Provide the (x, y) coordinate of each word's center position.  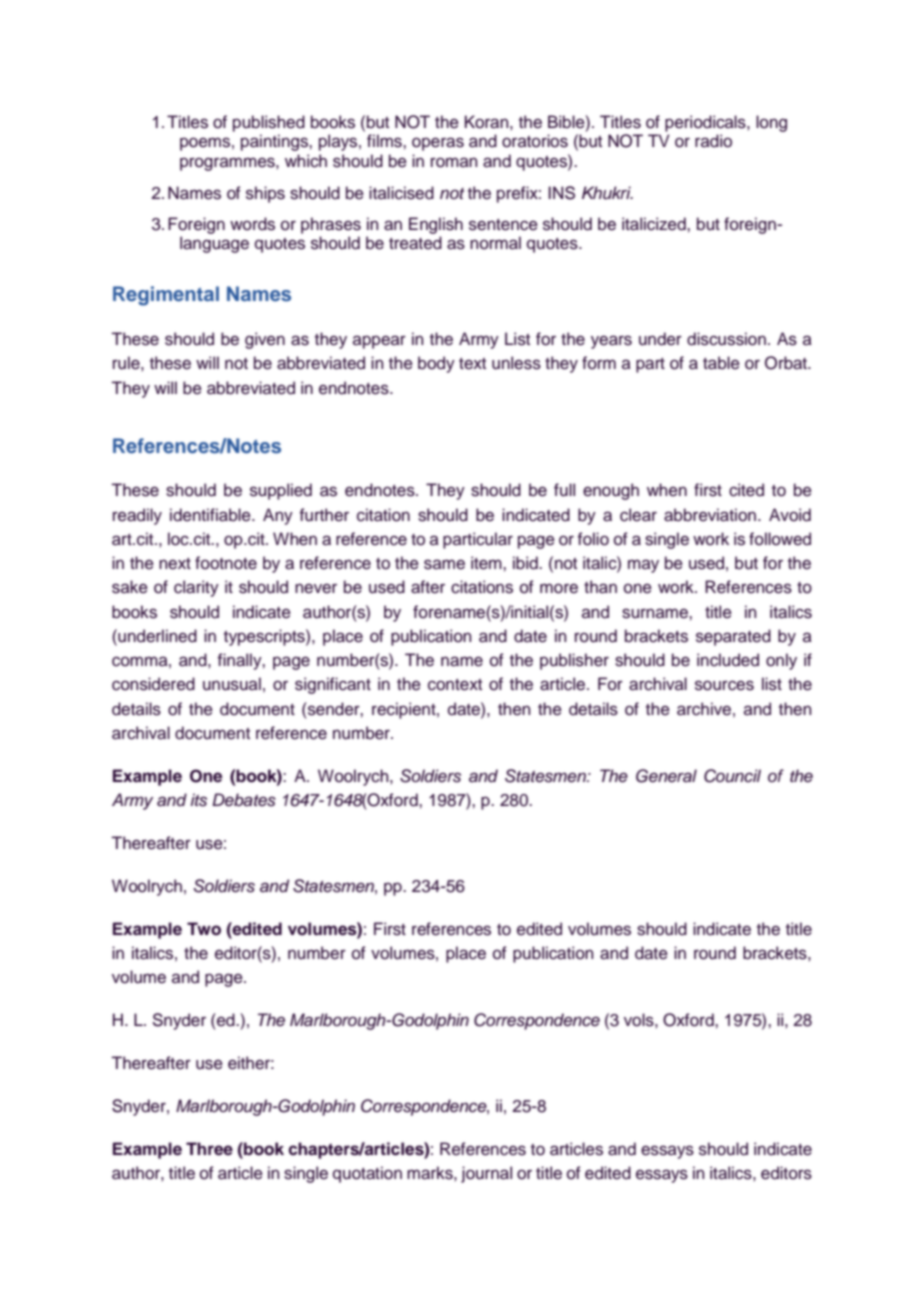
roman (454, 162)
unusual (232, 684)
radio (713, 141)
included (728, 660)
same (444, 564)
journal (486, 1174)
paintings (275, 142)
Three (209, 1149)
